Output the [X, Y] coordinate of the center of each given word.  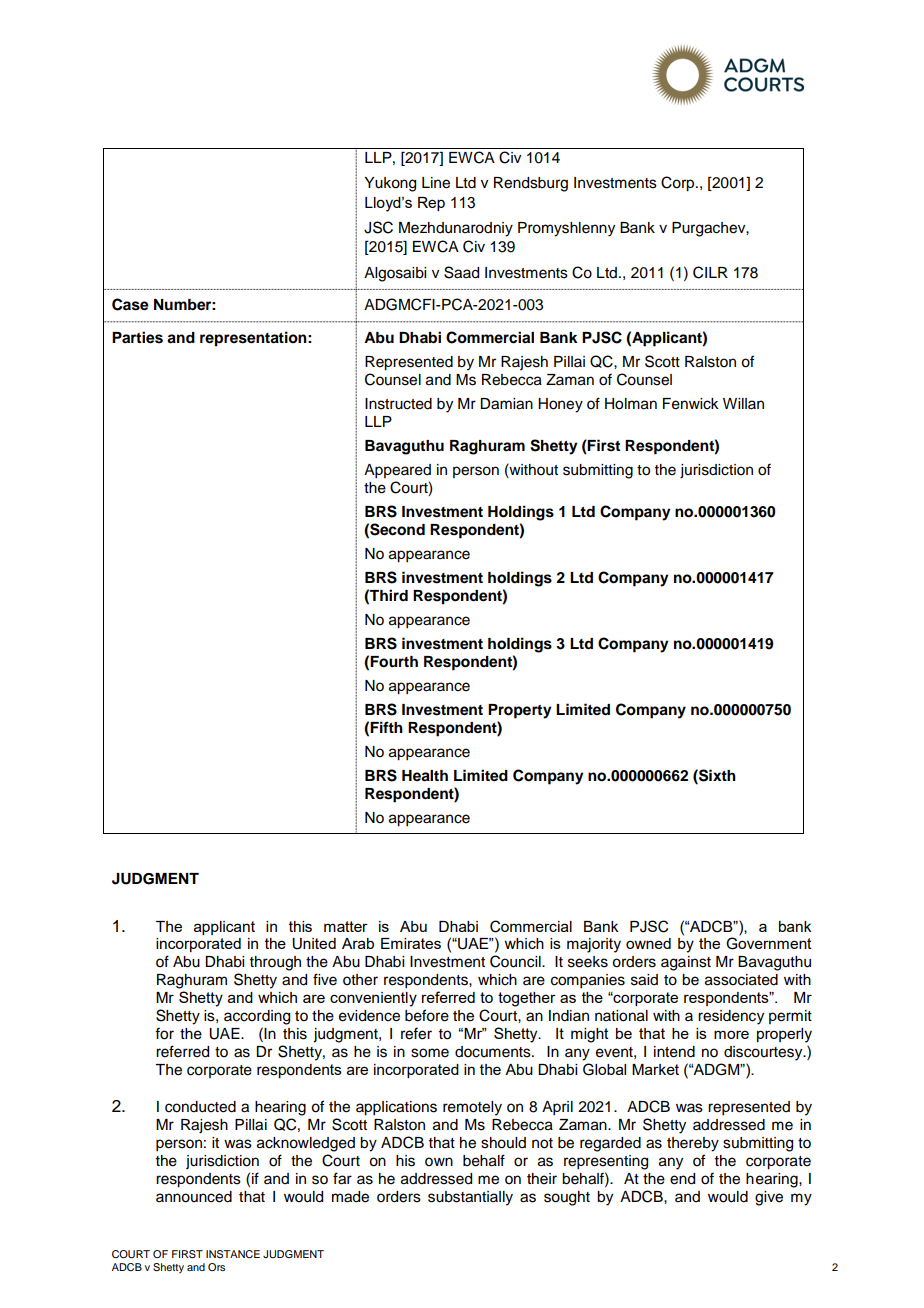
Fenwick [691, 404]
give [769, 1198]
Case [130, 304]
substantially [470, 1198]
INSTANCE [233, 1254]
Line [436, 183]
